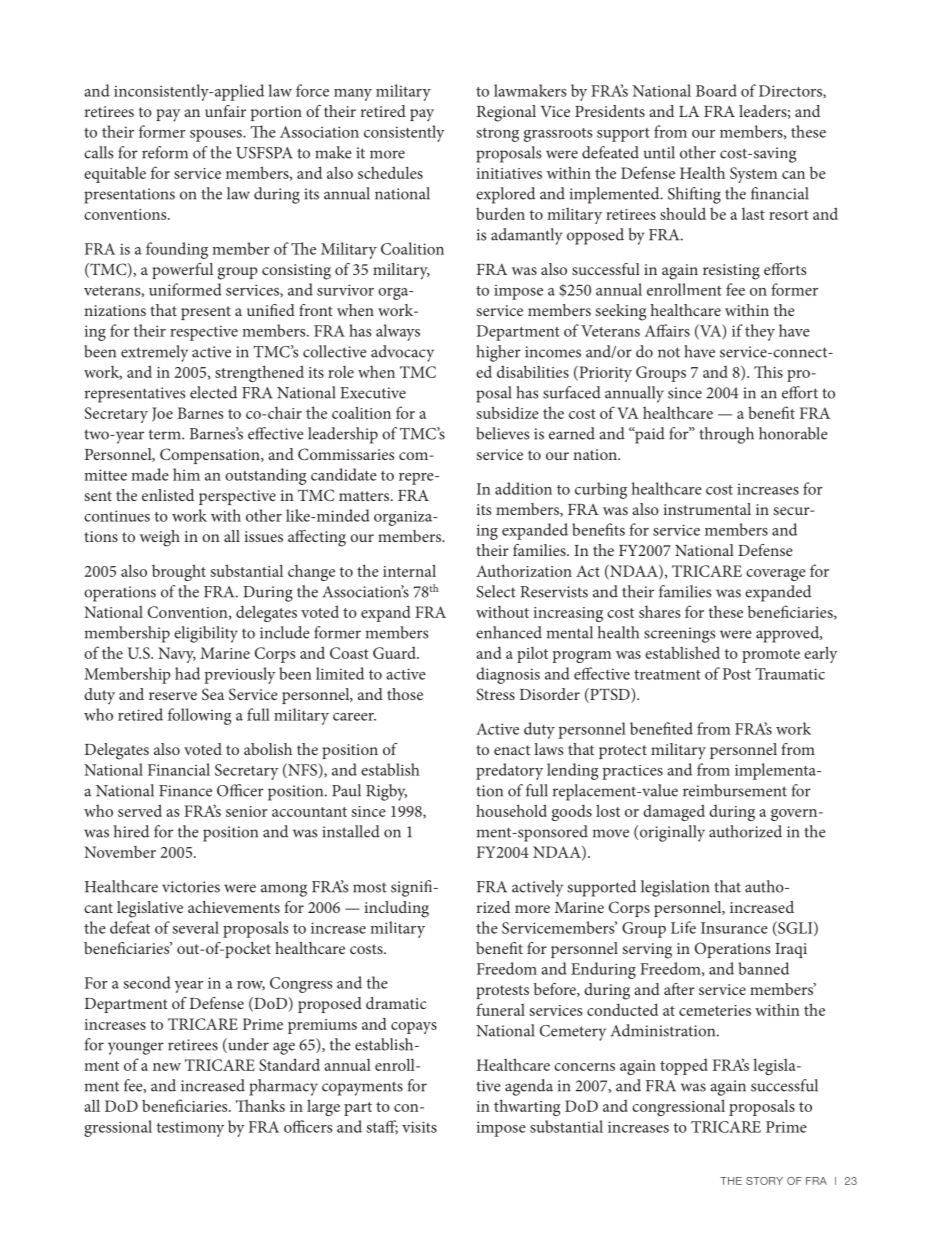 The height and width of the screenshot is (1233, 952). I want to click on damaged, so click(674, 812).
